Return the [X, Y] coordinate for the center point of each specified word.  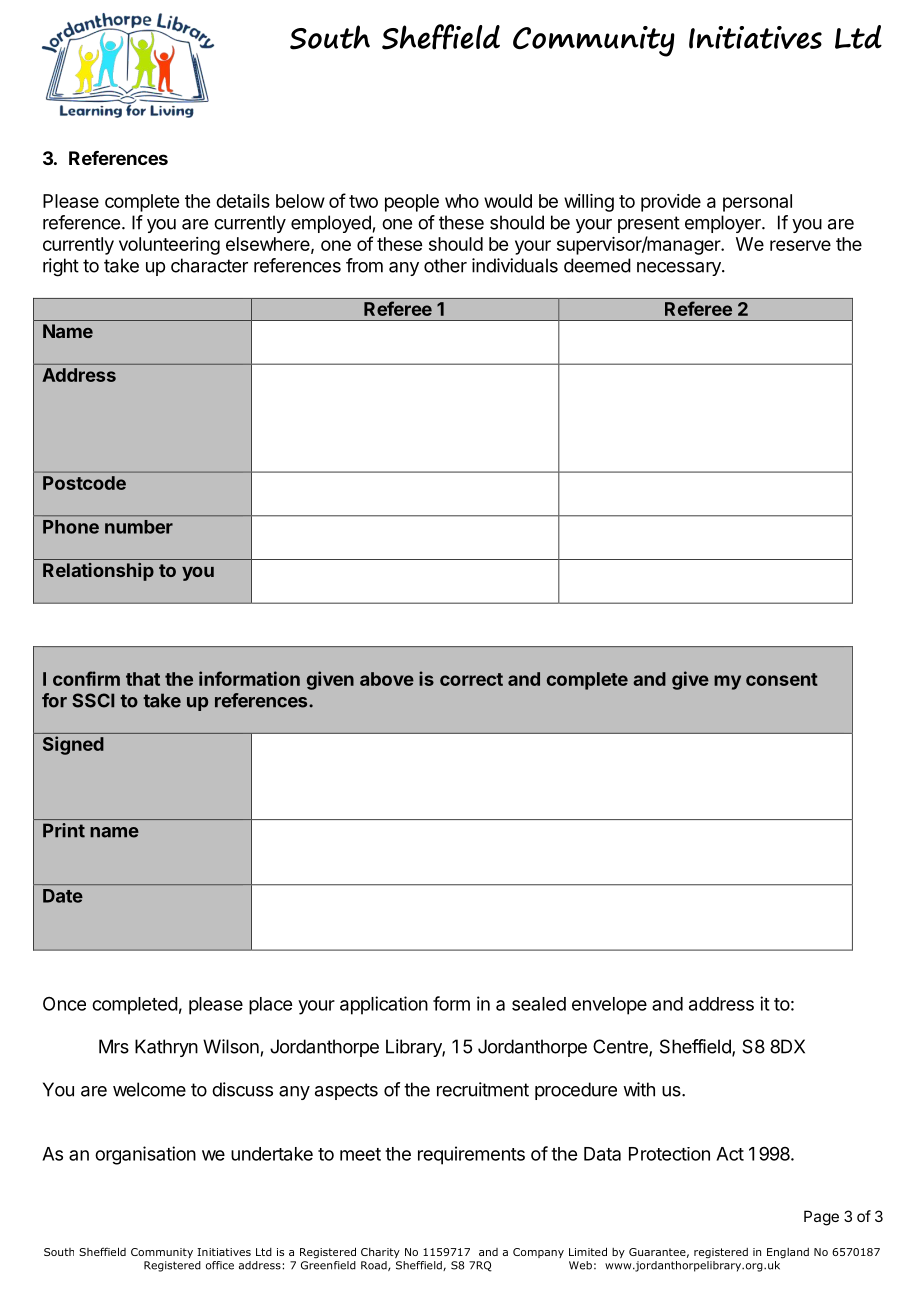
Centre [621, 1047]
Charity [380, 1253]
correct [471, 679]
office [220, 1265]
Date [63, 896]
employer [724, 224]
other [445, 265]
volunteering [169, 246]
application [384, 1005]
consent [782, 679]
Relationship [98, 572]
